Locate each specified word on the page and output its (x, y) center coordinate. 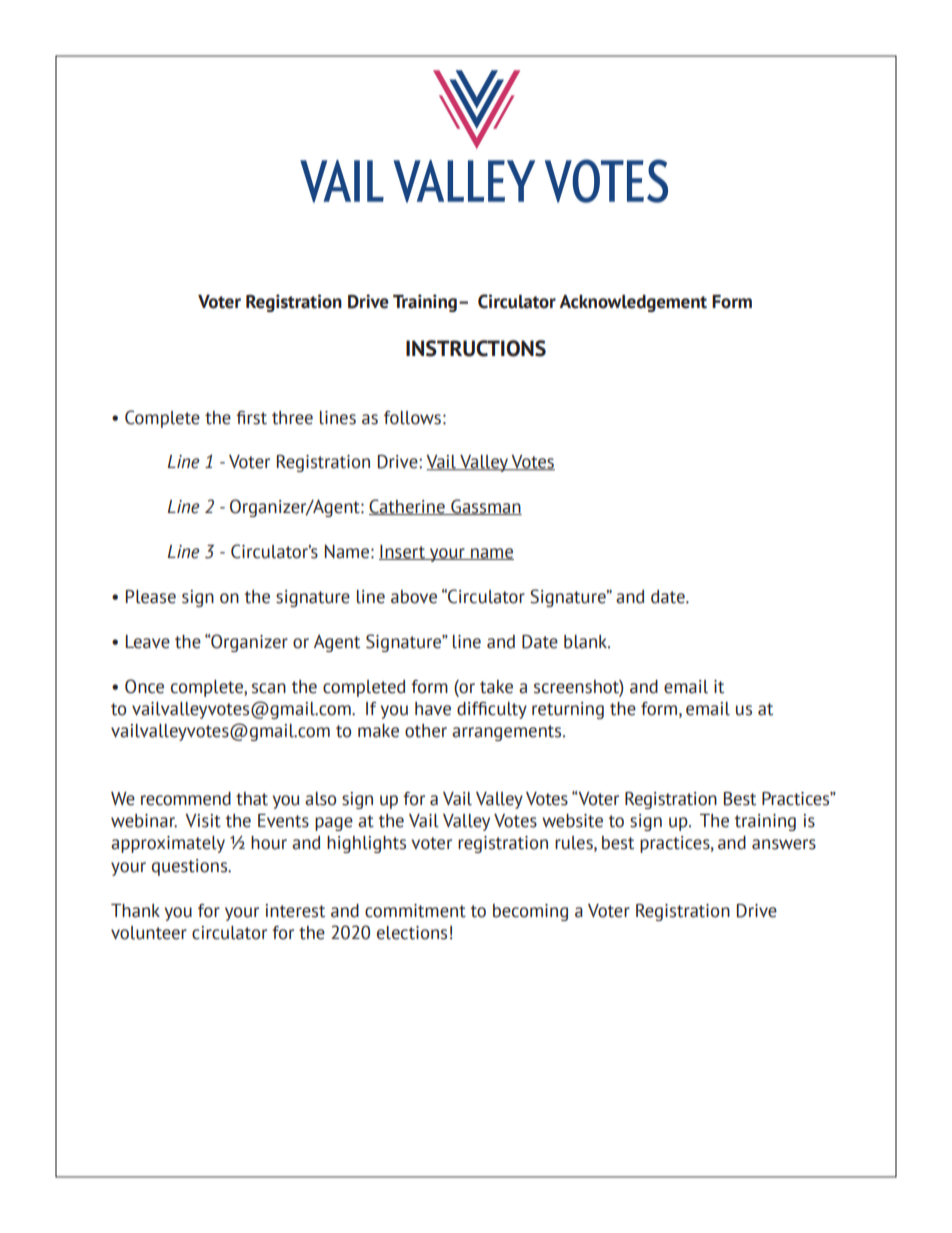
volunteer (149, 933)
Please (151, 597)
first (251, 418)
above (414, 597)
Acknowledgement (633, 303)
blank (587, 642)
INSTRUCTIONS (476, 348)
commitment (415, 911)
